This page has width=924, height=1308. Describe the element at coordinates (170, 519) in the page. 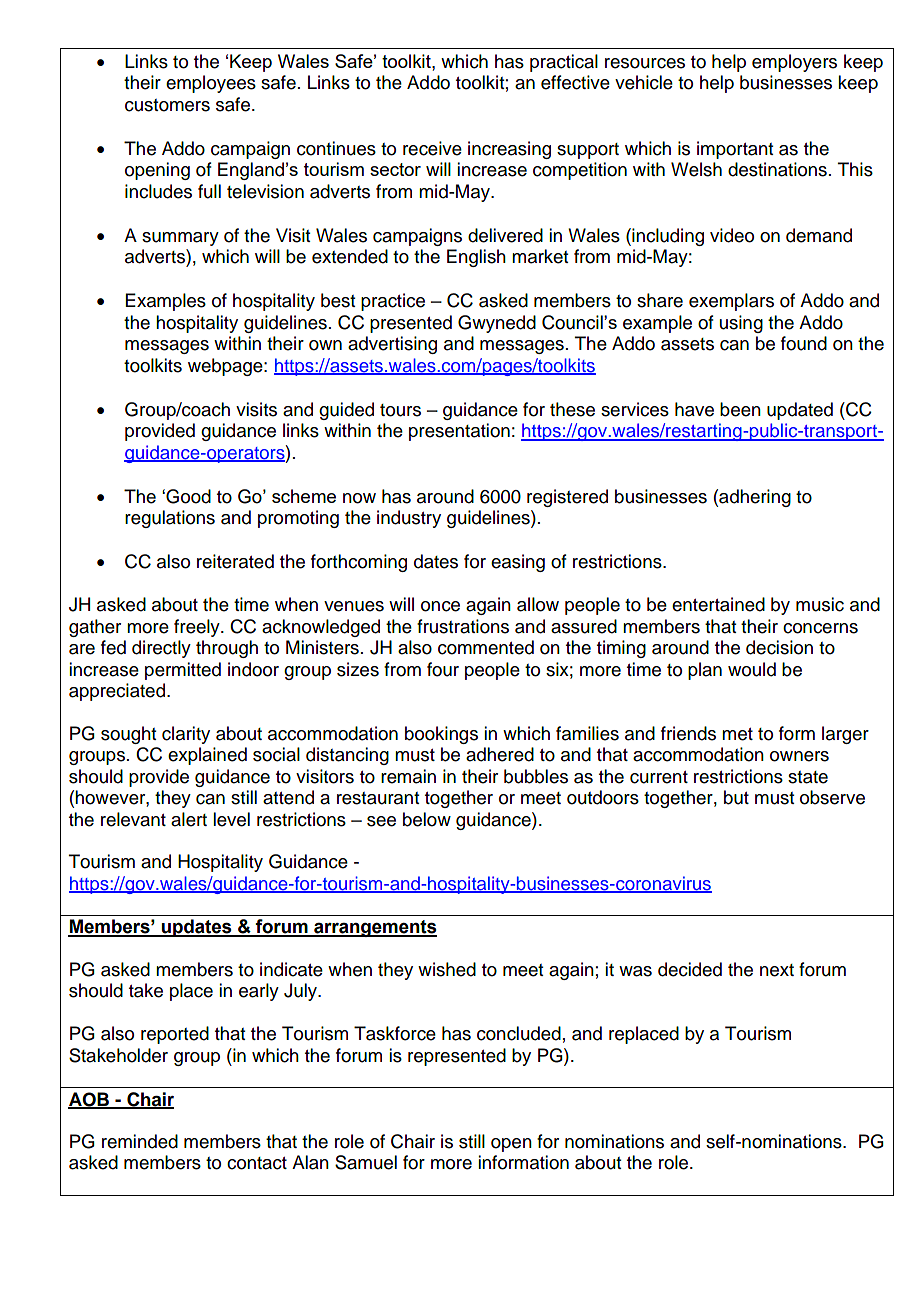

I see `regulations` at that location.
